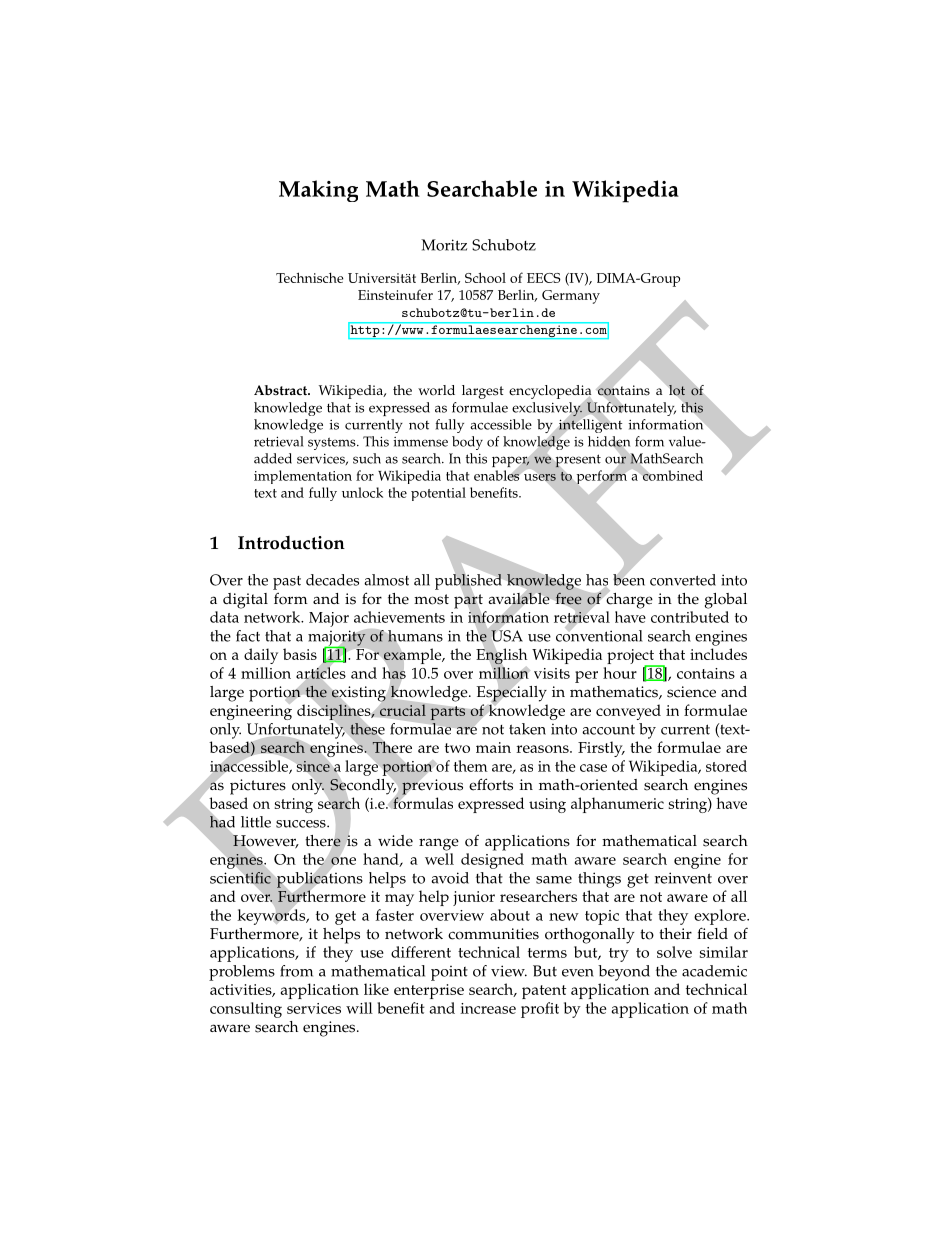  I want to click on pictures, so click(258, 787).
